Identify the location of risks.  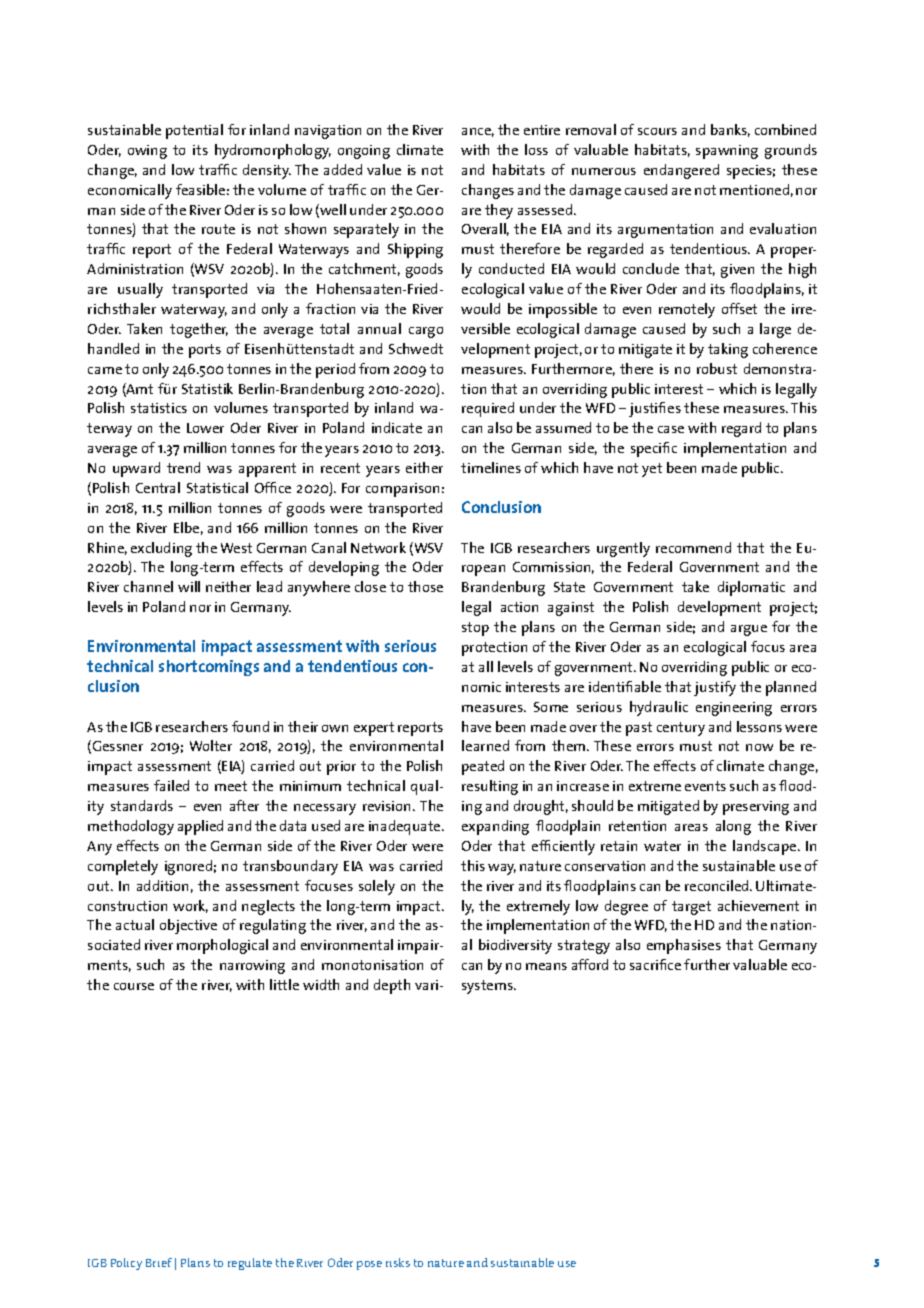
(398, 1262).
